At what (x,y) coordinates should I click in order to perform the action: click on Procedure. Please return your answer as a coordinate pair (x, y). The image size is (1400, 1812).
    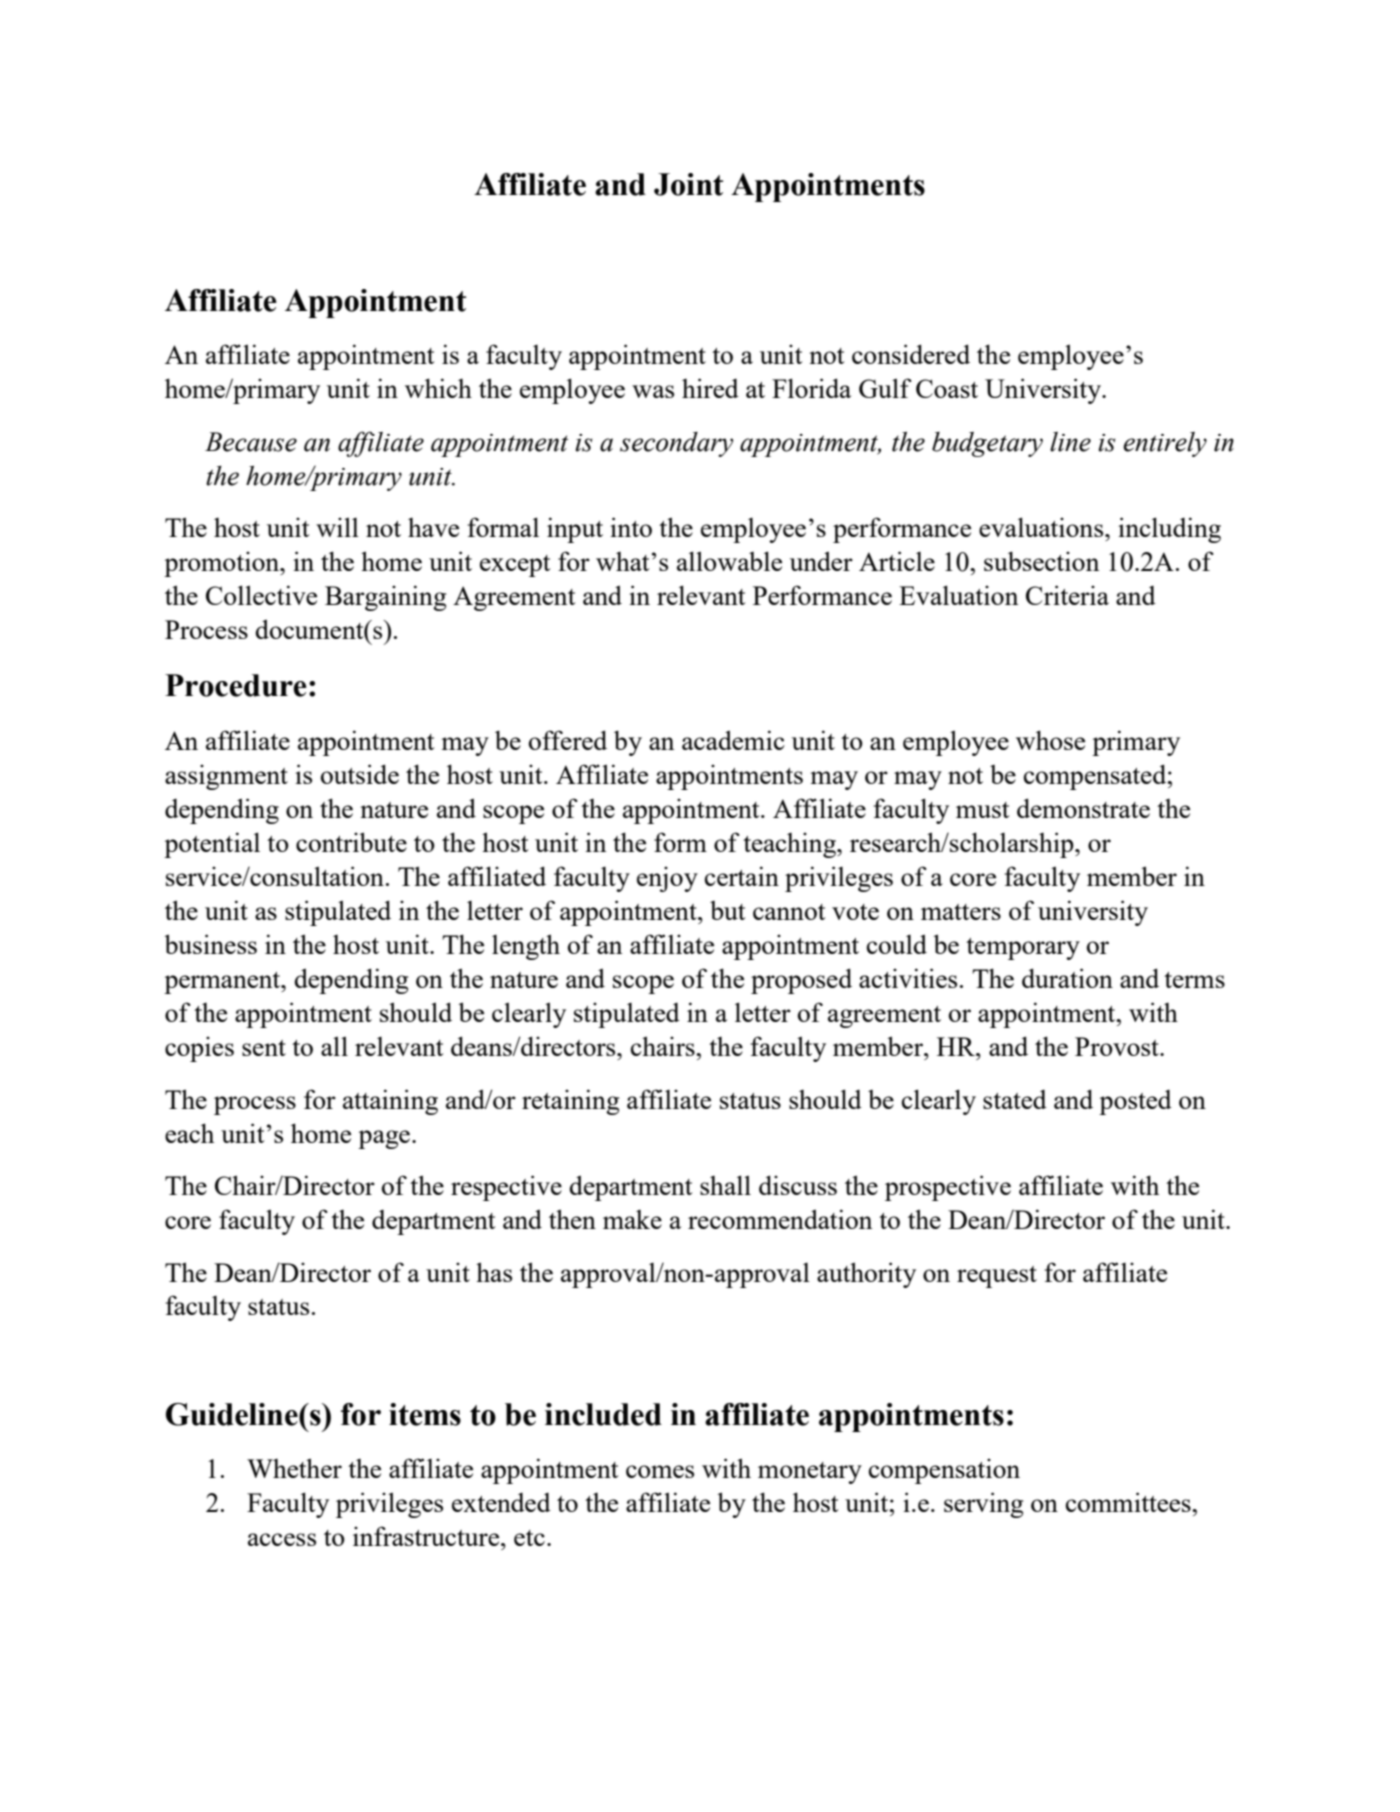
    Looking at the image, I should click on (236, 685).
